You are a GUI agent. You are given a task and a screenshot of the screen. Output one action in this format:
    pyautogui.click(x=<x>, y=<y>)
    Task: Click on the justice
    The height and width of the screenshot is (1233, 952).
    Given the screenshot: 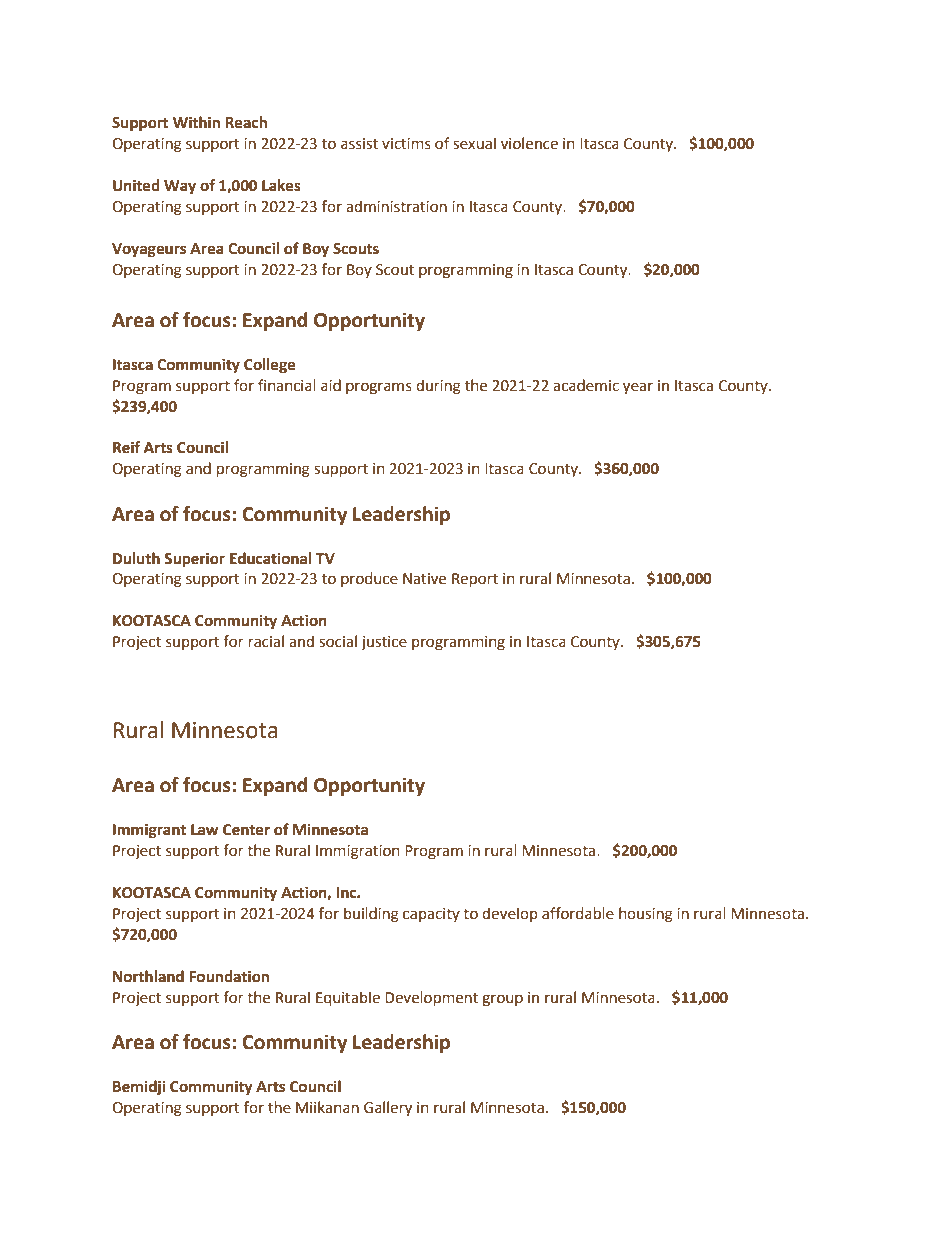 What is the action you would take?
    pyautogui.click(x=384, y=643)
